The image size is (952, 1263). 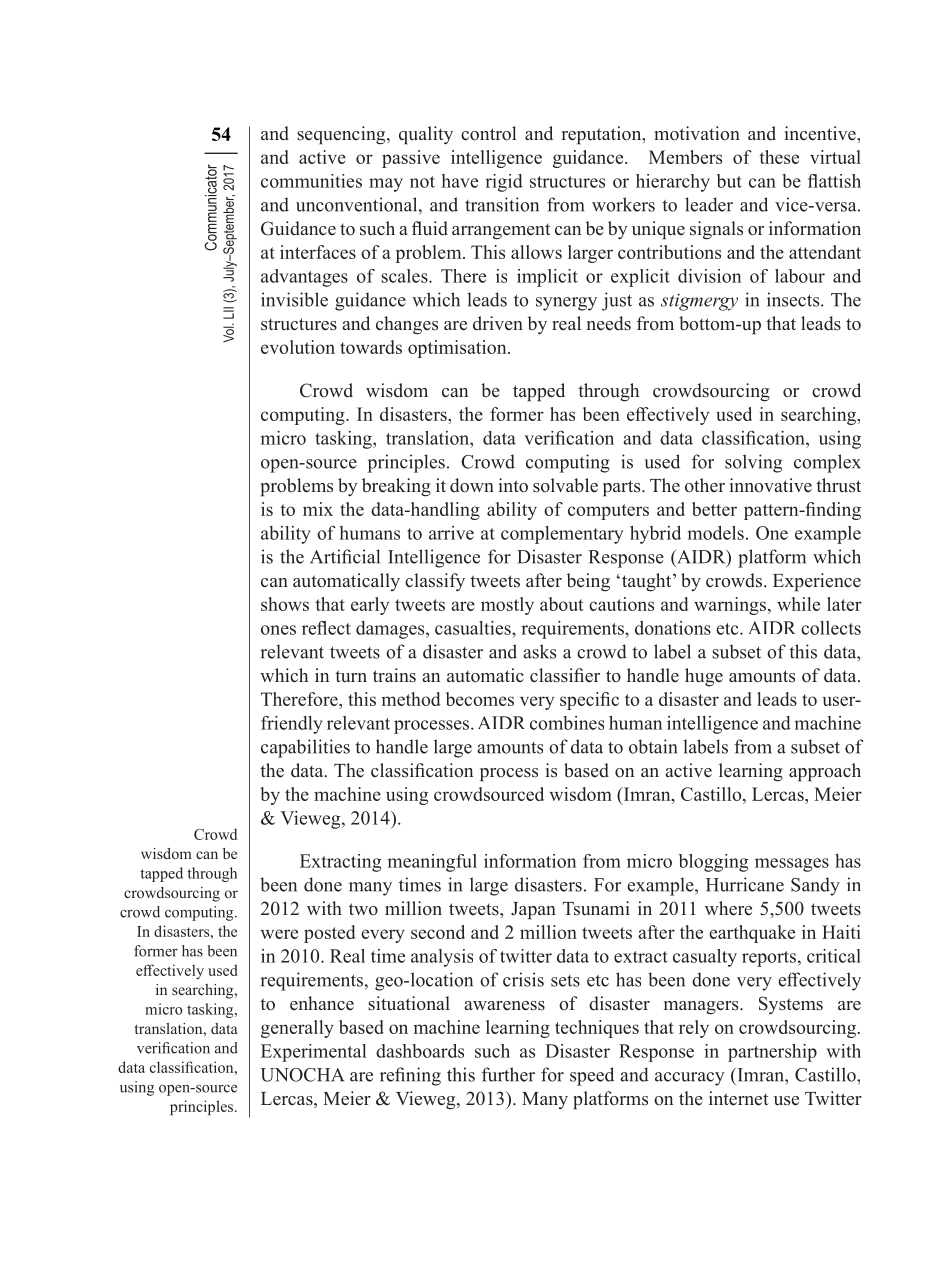 What do you see at coordinates (753, 463) in the screenshot?
I see `solving` at bounding box center [753, 463].
